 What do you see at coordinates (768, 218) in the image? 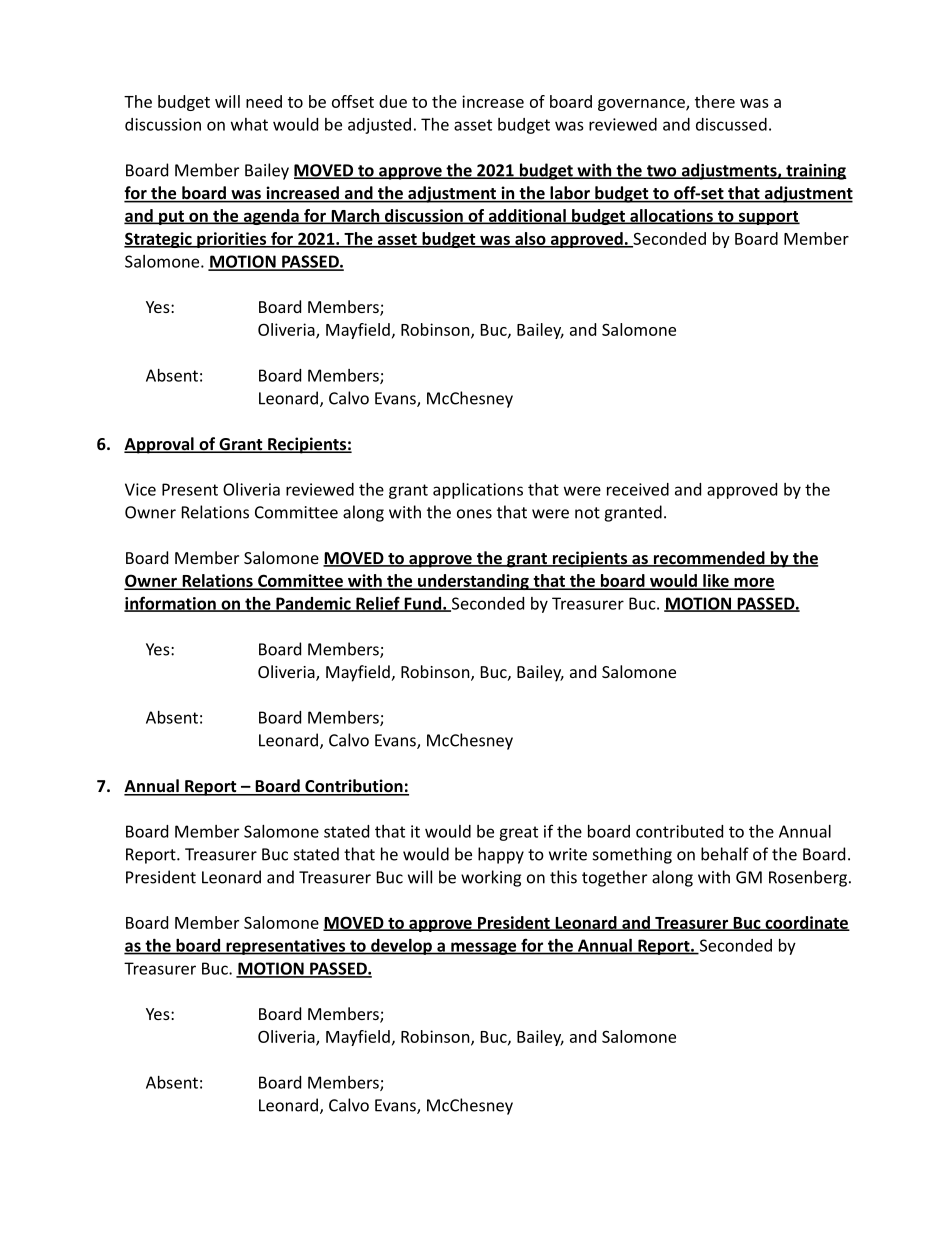
I see `support` at bounding box center [768, 218].
